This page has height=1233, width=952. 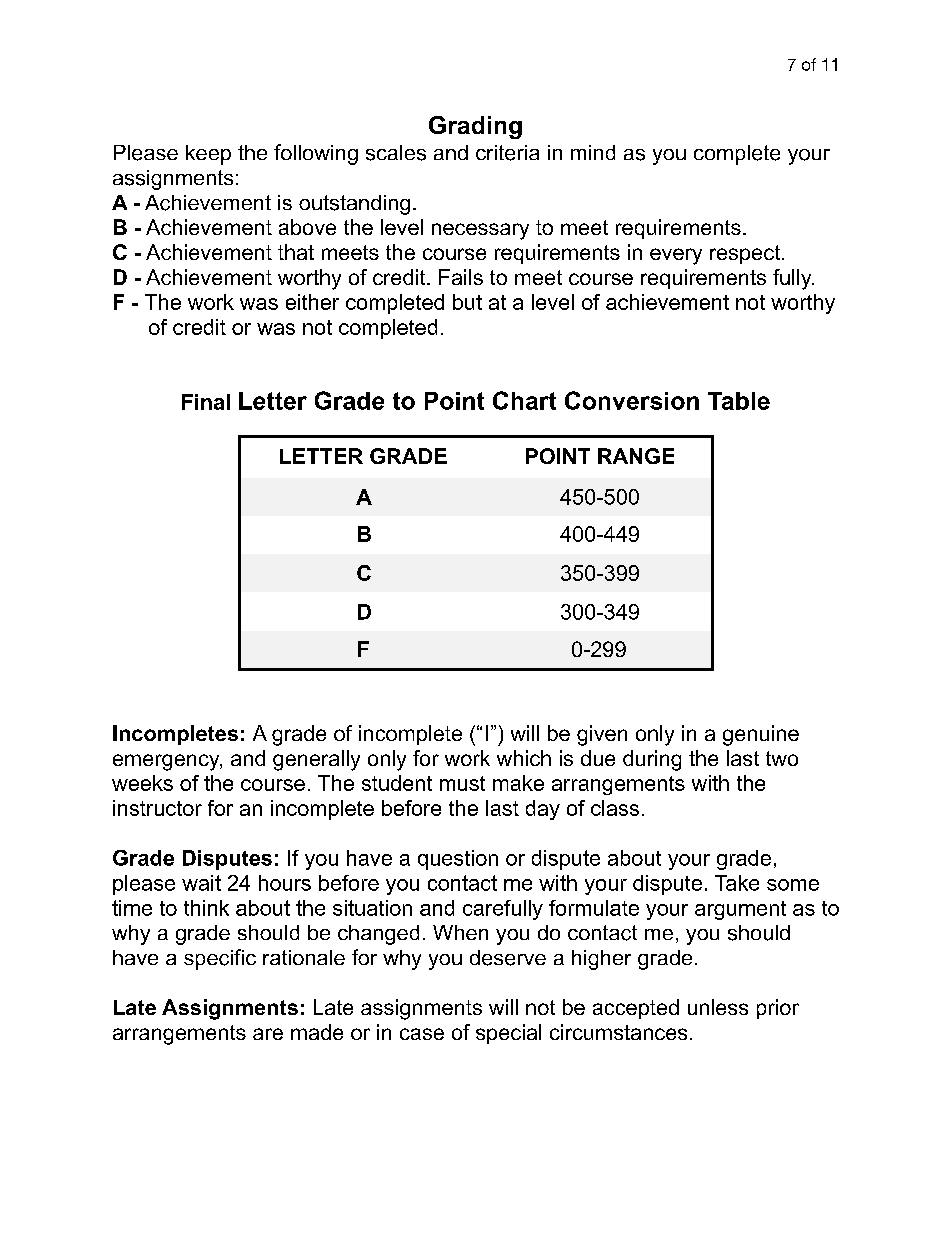 What do you see at coordinates (761, 735) in the page?
I see `genuine` at bounding box center [761, 735].
